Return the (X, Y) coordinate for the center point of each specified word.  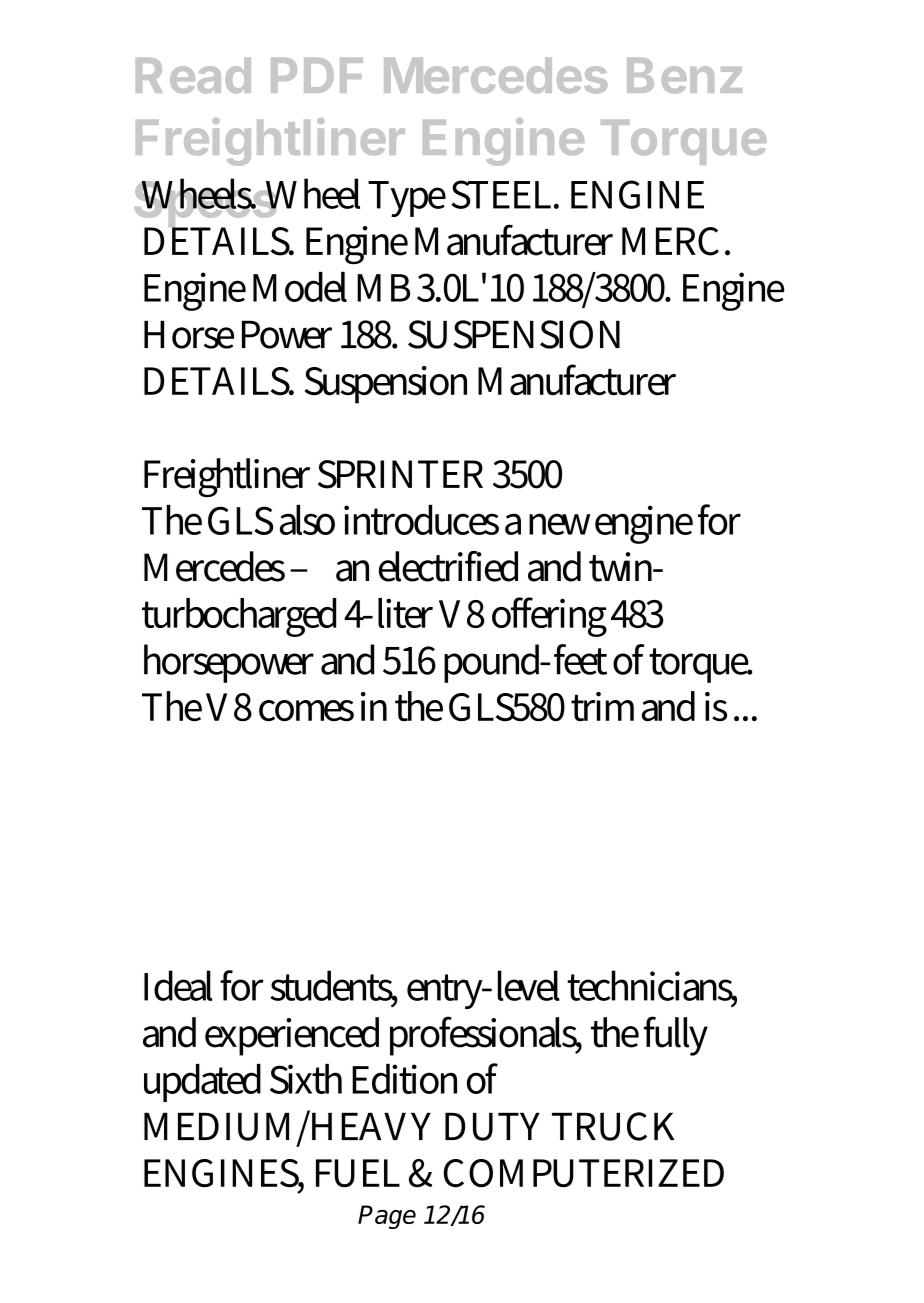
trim (602, 707)
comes (306, 711)
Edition (404, 1079)
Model (300, 287)
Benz (684, 76)
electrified (448, 566)
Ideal (178, 985)
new (559, 524)
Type (407, 199)
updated (202, 1083)
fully (676, 1036)
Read (193, 76)
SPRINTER (400, 474)
